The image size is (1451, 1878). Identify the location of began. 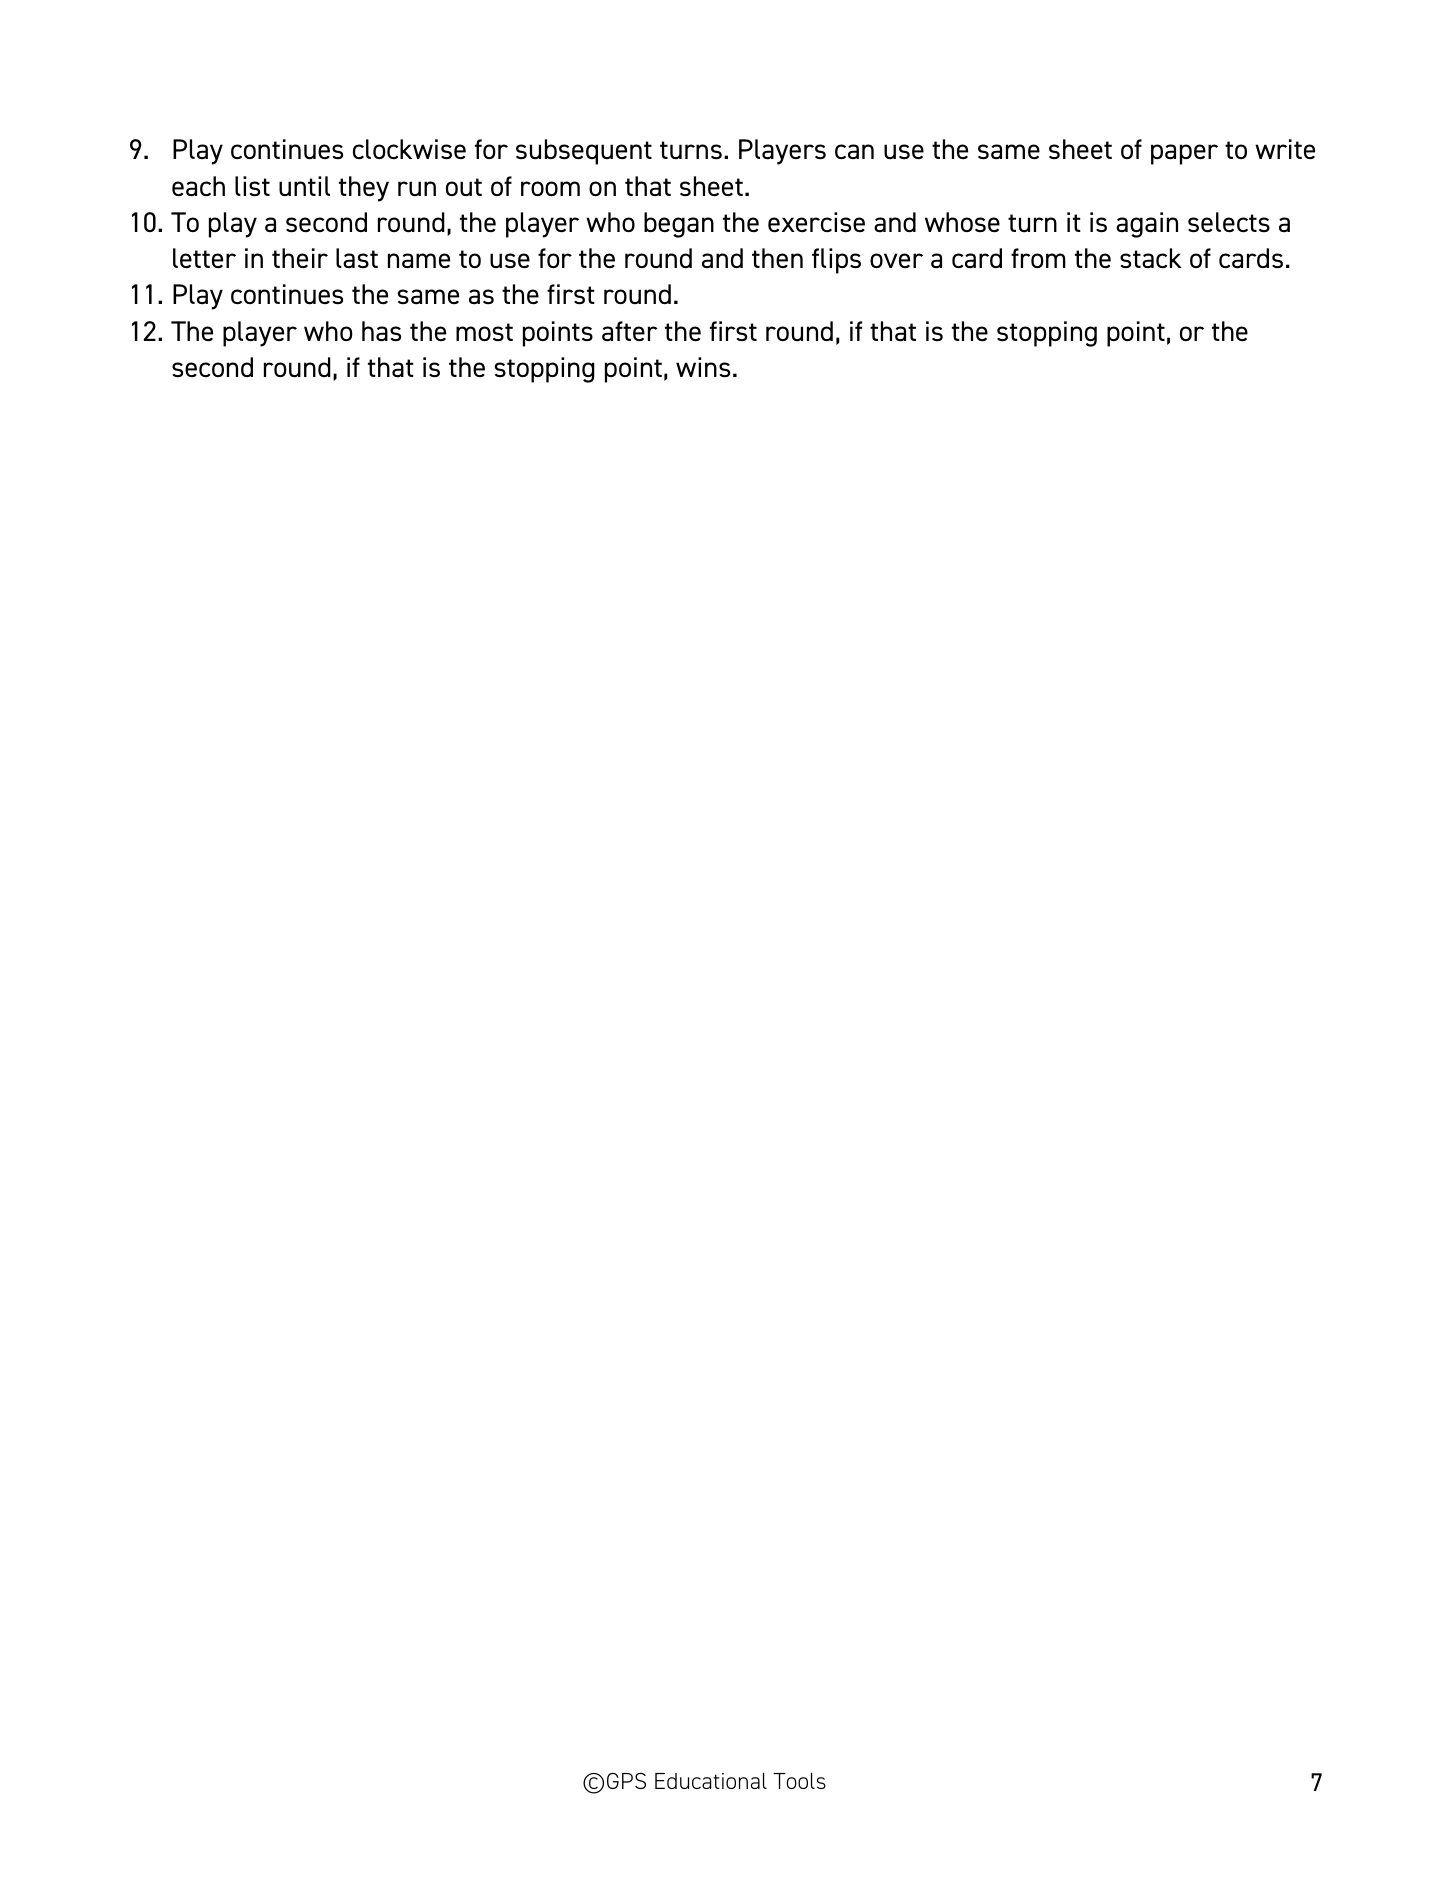
(679, 225).
